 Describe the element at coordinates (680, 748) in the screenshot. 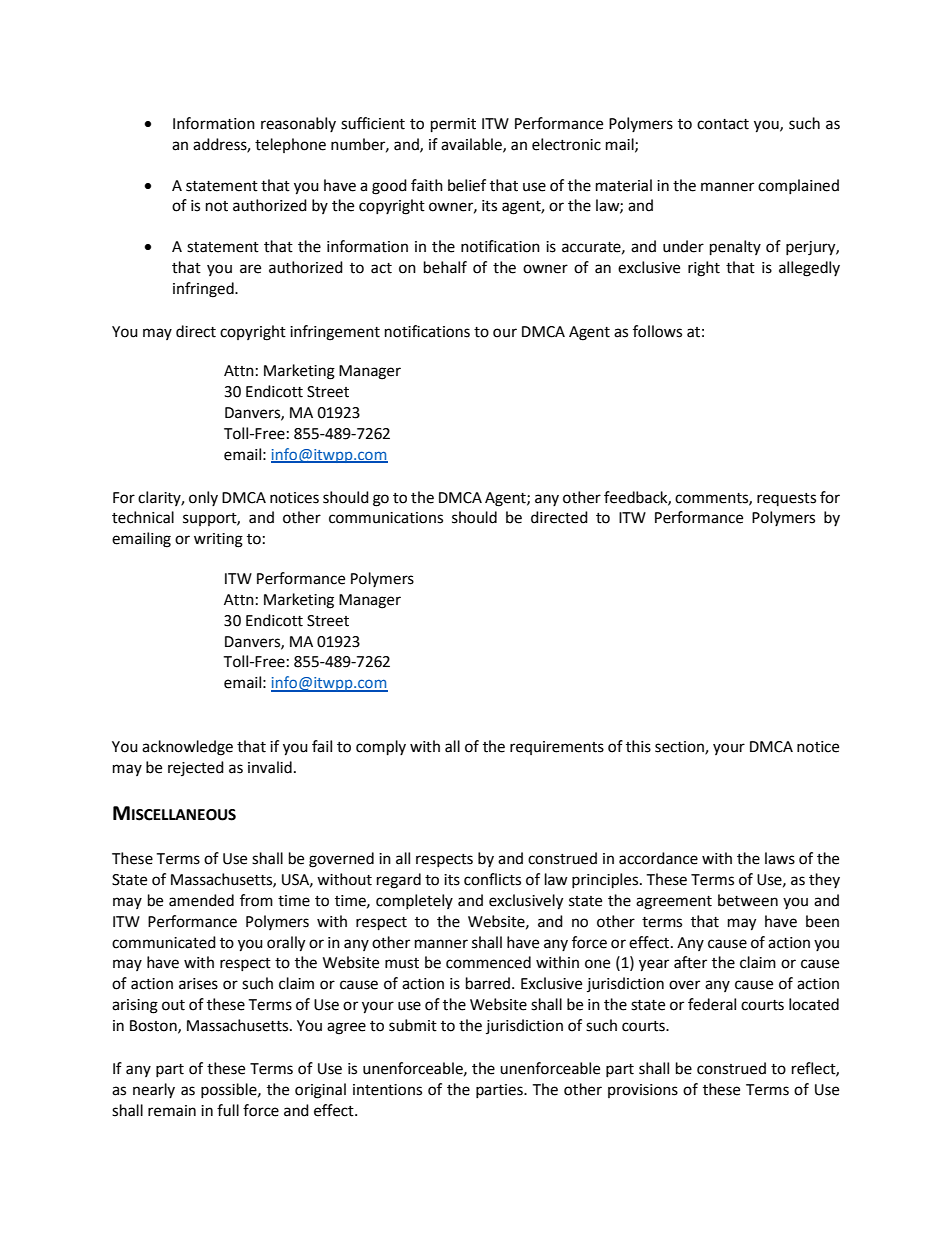

I see `section` at that location.
